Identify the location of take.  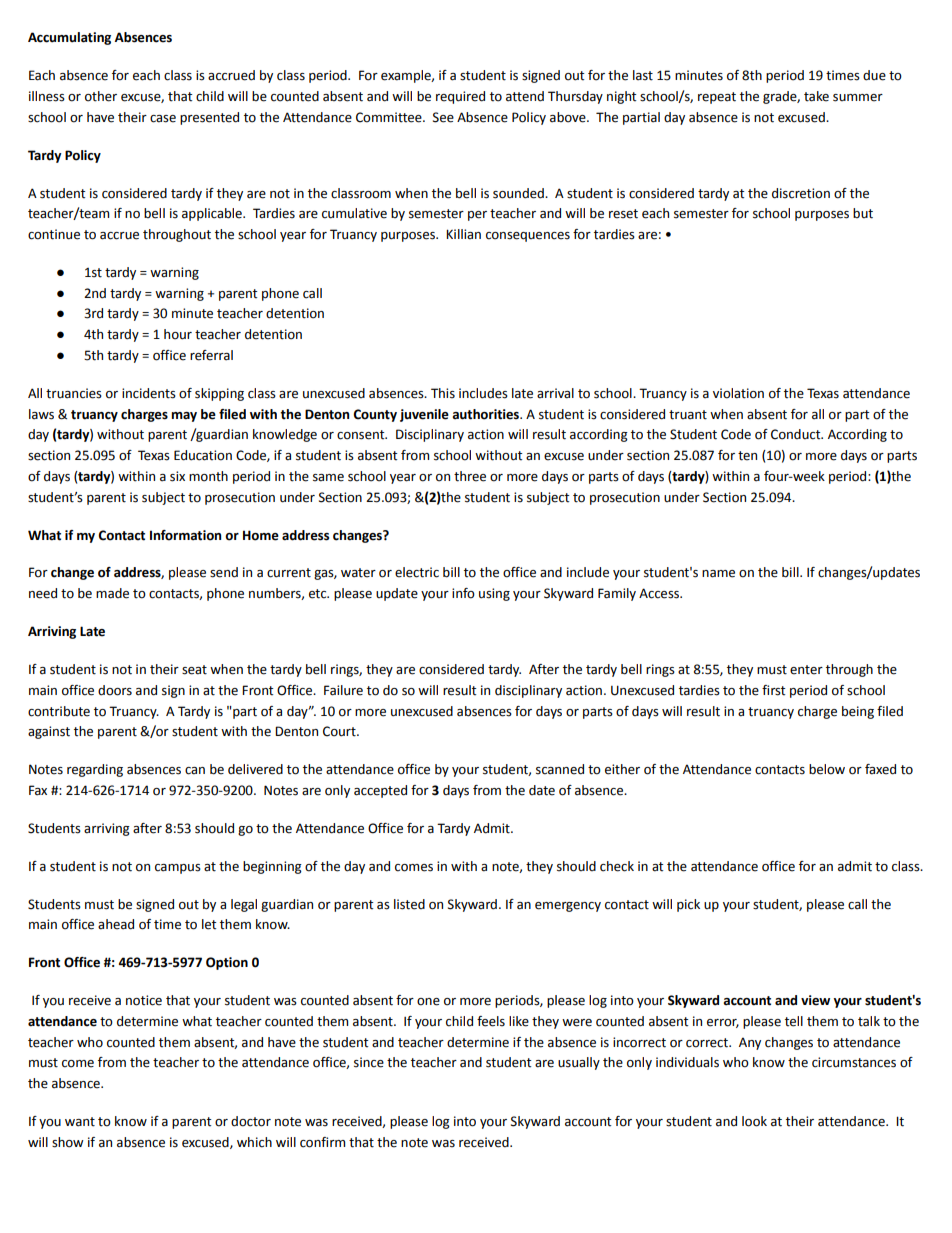
(816, 96).
